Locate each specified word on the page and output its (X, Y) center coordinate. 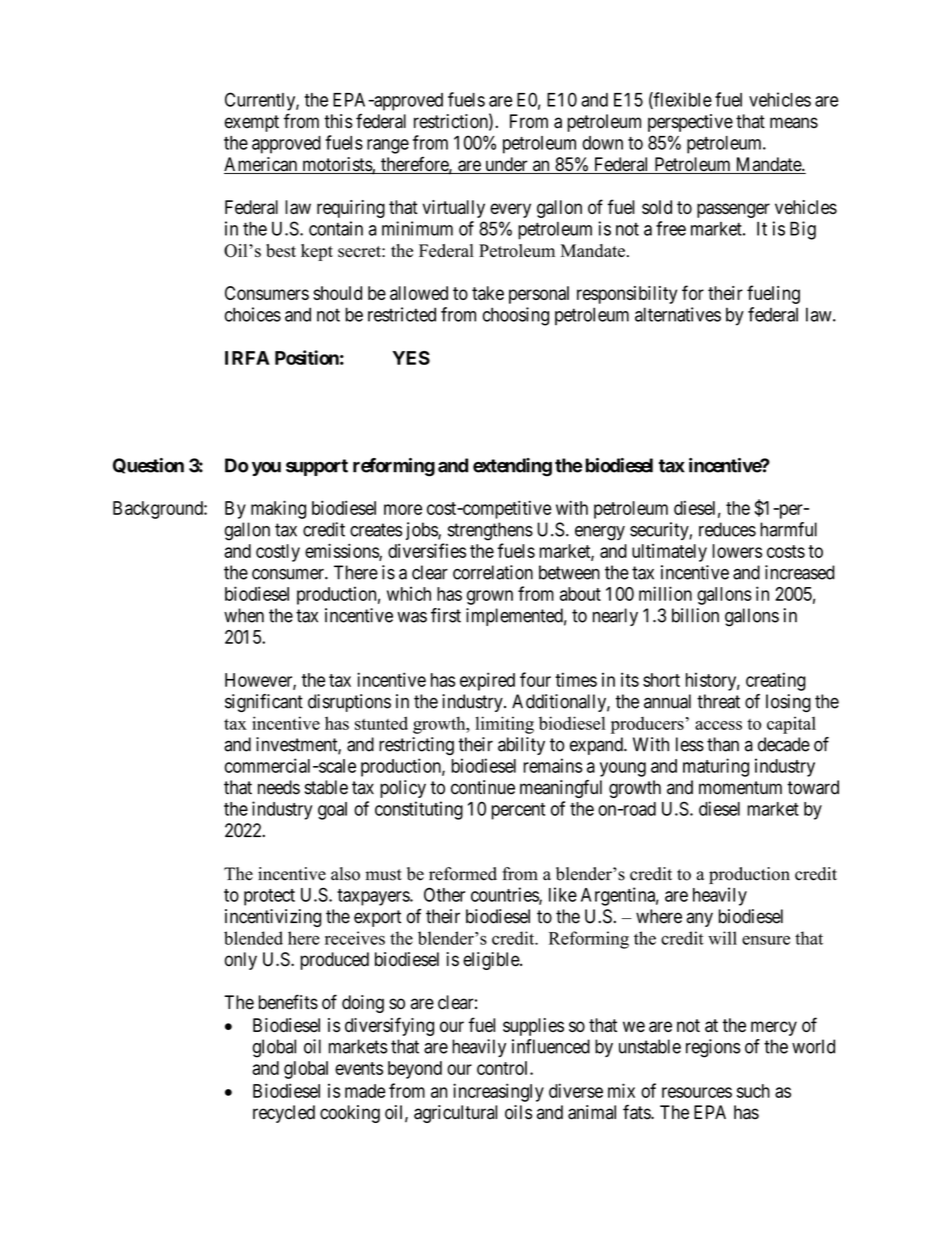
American (262, 165)
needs (279, 787)
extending (512, 467)
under (506, 165)
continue (483, 787)
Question (148, 466)
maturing (716, 767)
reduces (727, 529)
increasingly (498, 1092)
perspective (690, 123)
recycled (284, 1114)
